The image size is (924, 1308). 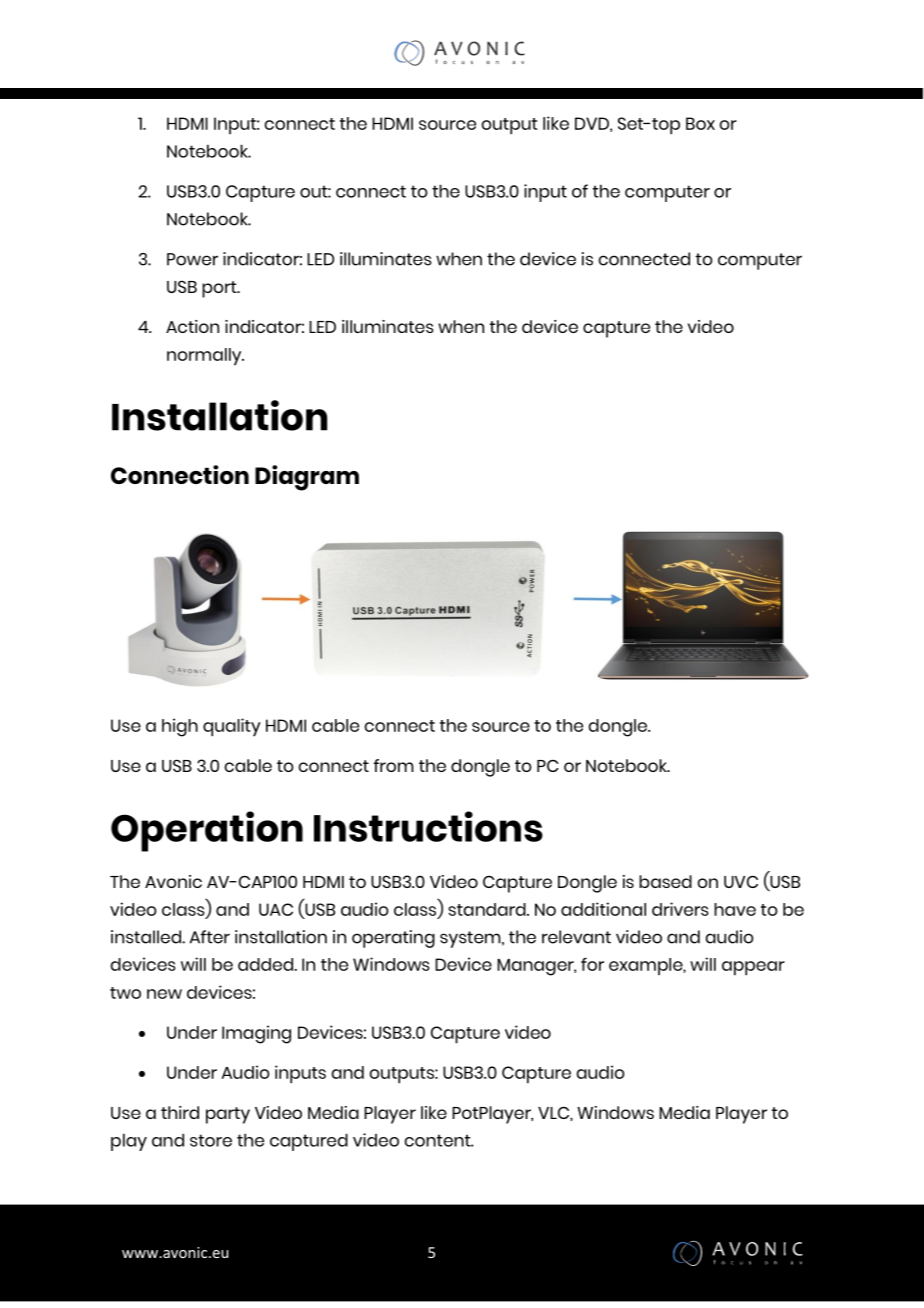 I want to click on port, so click(x=220, y=289).
